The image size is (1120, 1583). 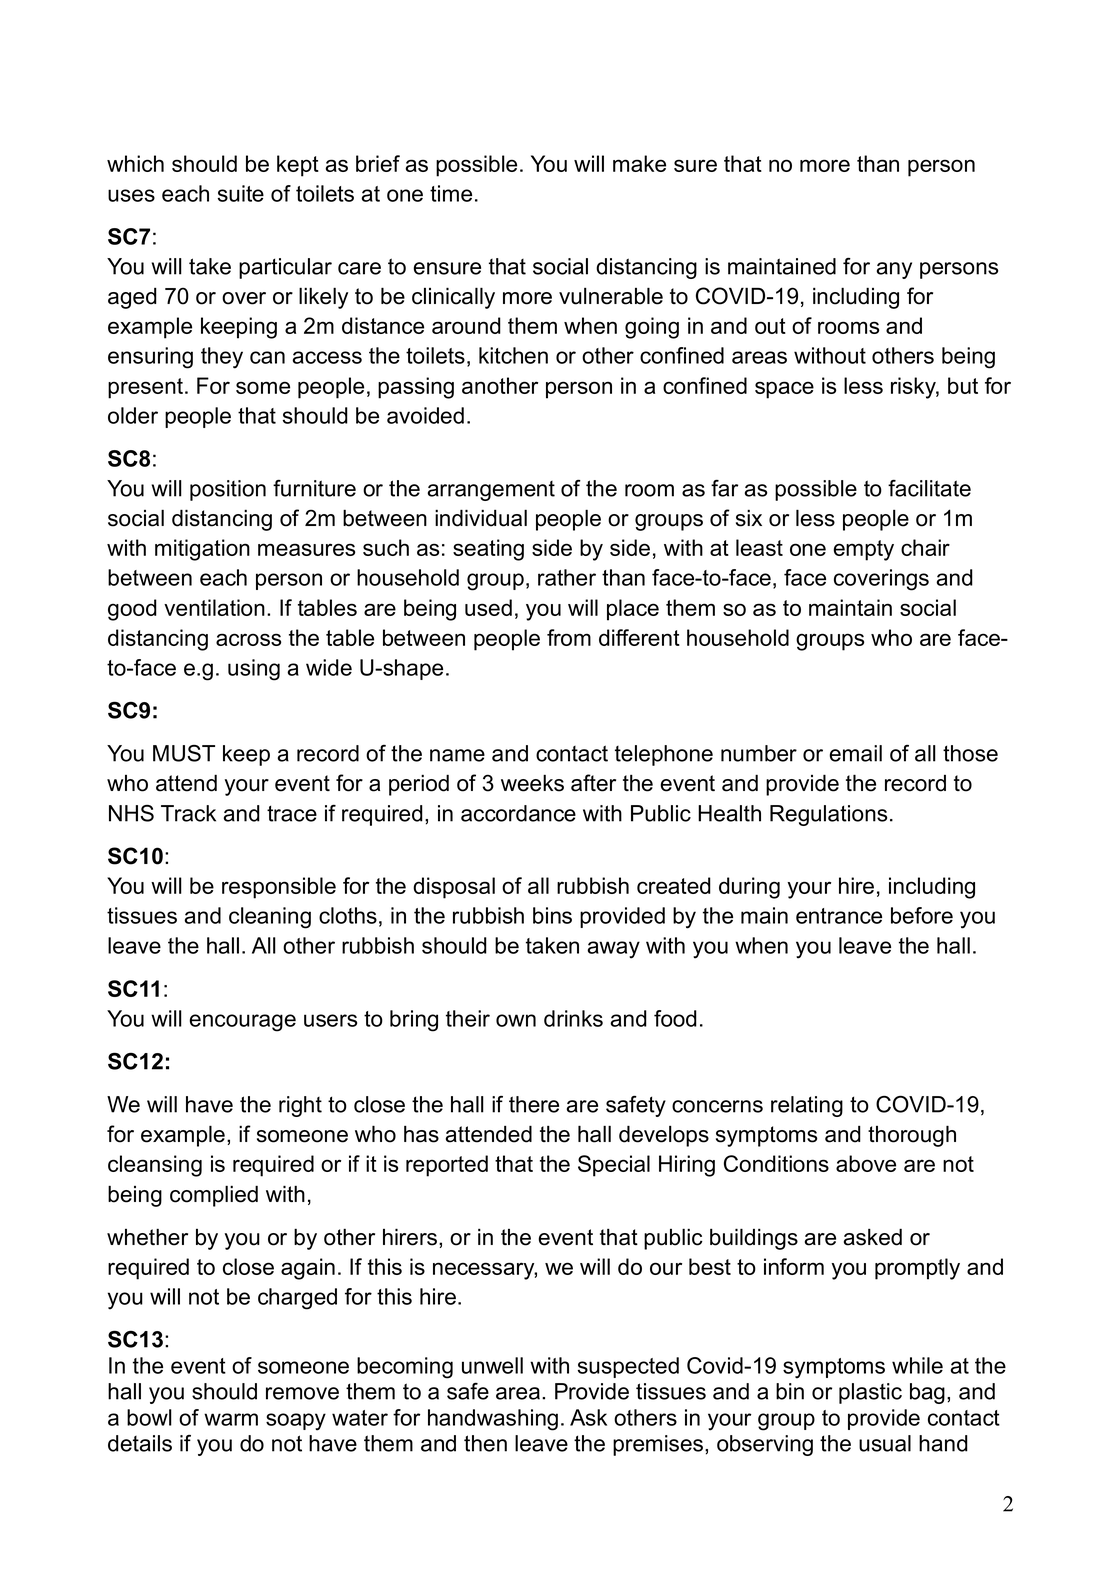 I want to click on plastic, so click(x=870, y=1393).
